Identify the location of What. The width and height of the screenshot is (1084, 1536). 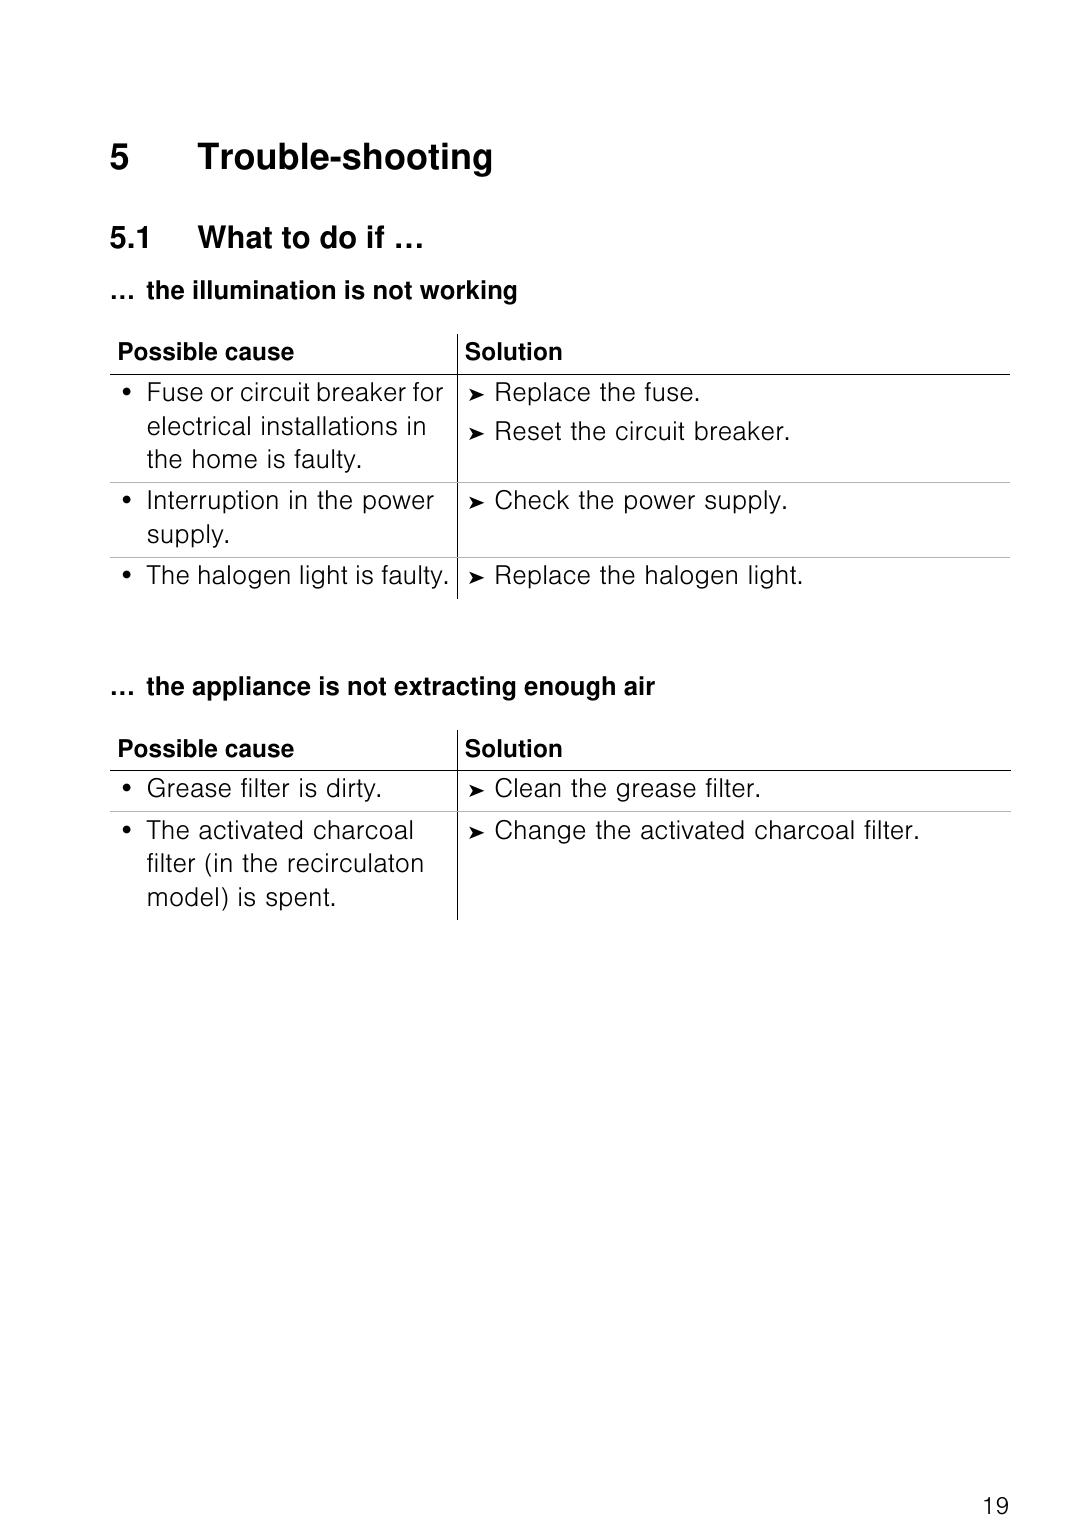
(235, 237).
